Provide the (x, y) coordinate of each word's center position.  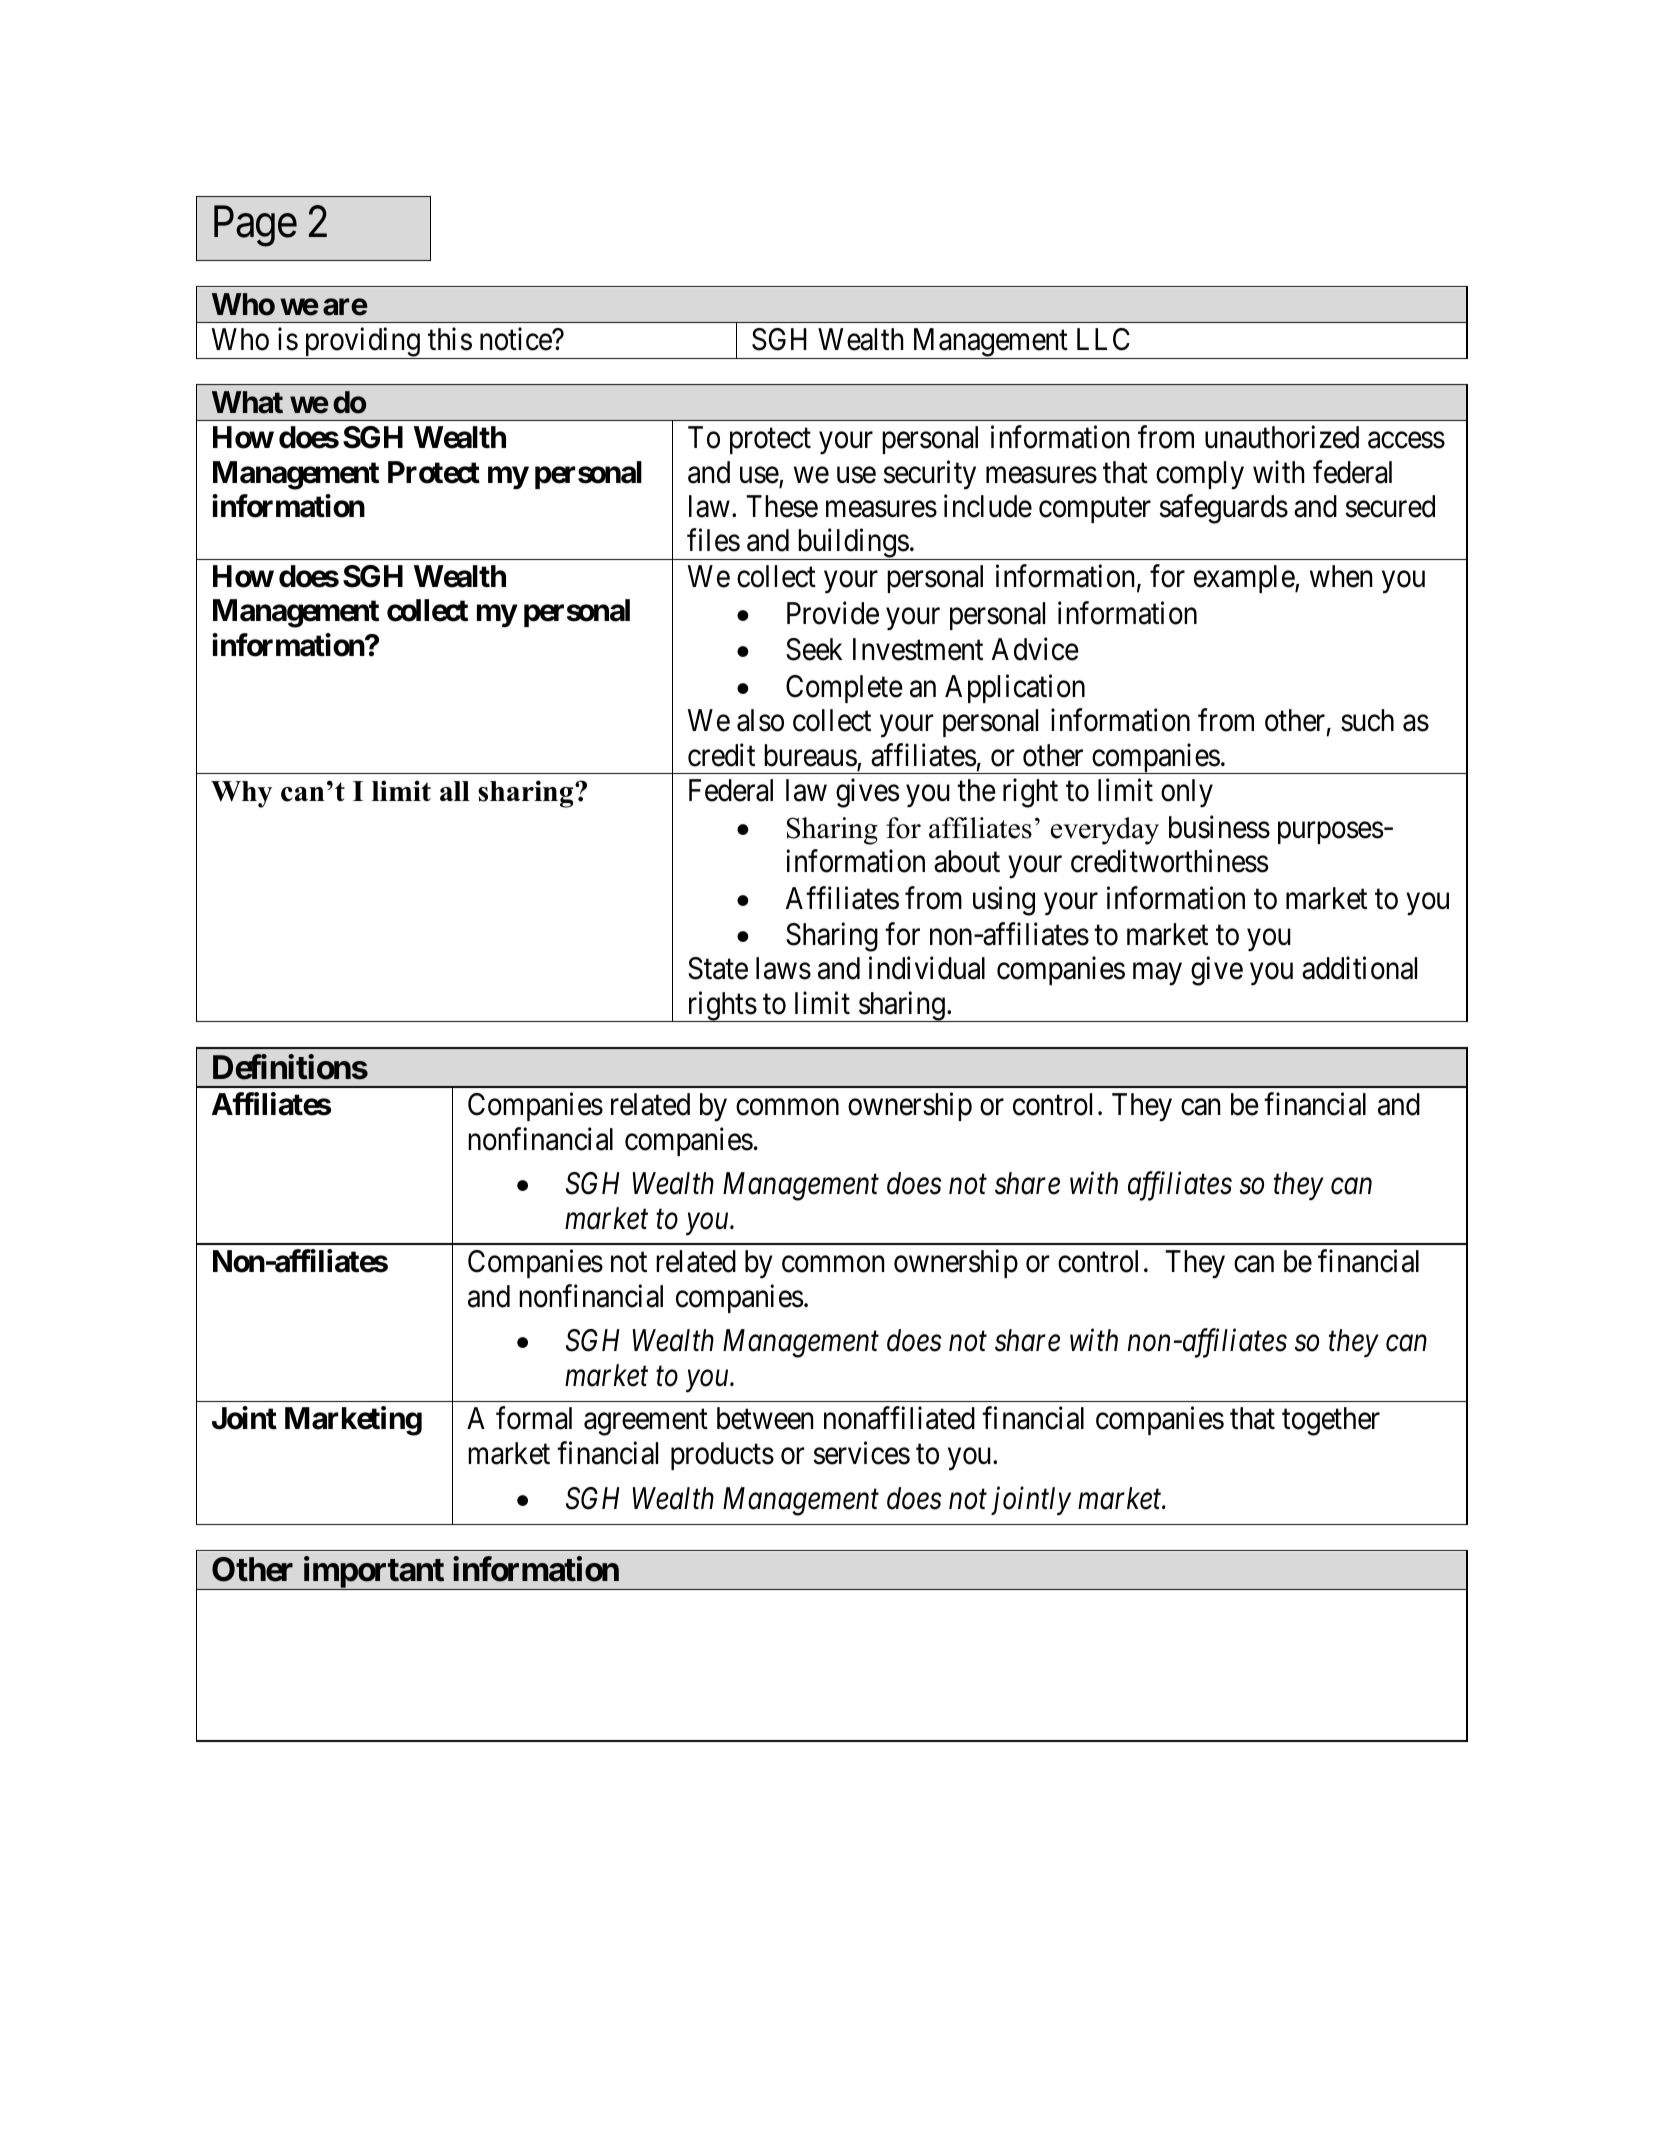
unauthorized (1282, 437)
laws (783, 968)
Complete (844, 689)
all (455, 791)
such (1367, 720)
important (373, 1573)
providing (362, 343)
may (1157, 975)
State (718, 968)
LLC (1103, 339)
